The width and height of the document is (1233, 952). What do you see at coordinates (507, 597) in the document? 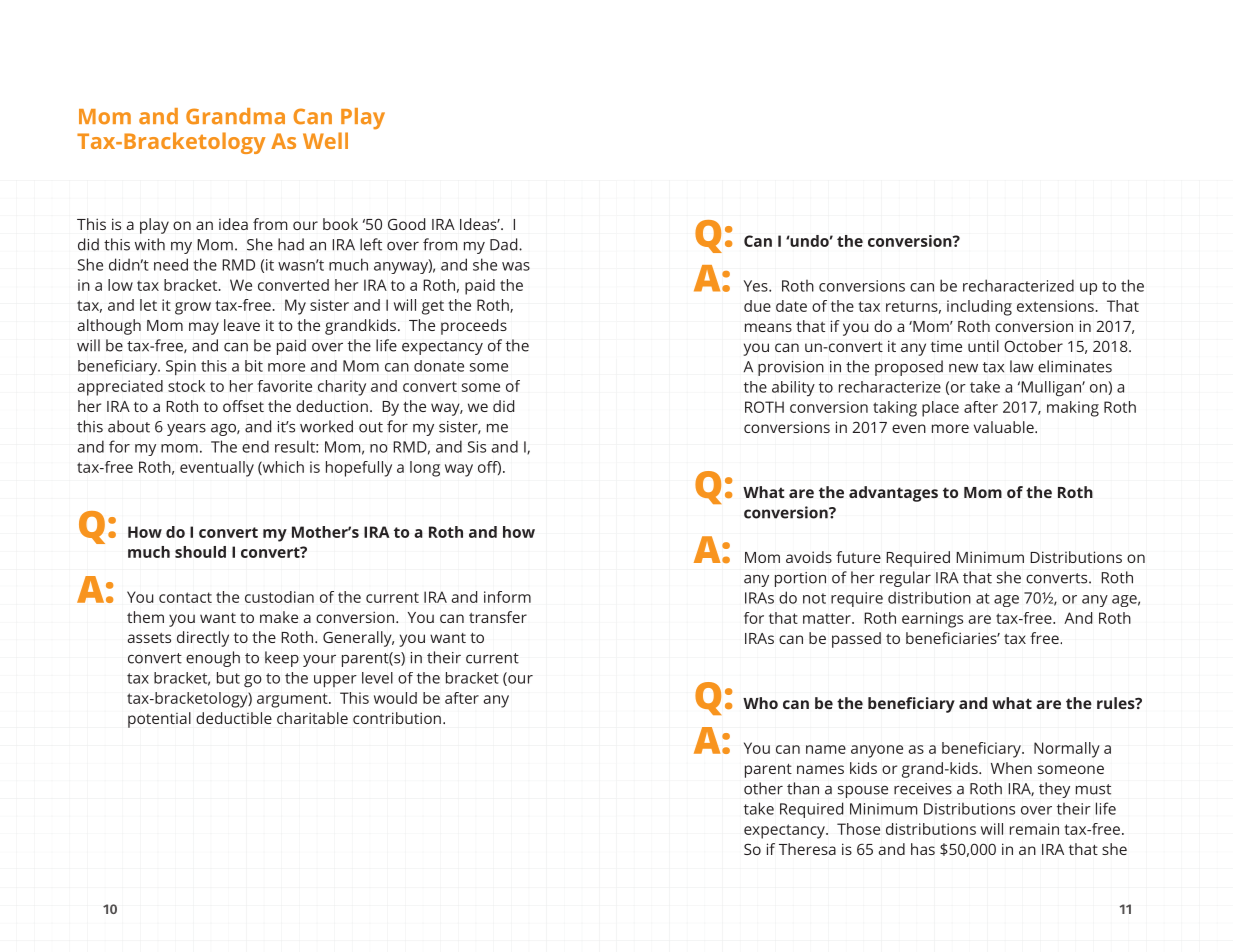
I see `inform` at bounding box center [507, 597].
